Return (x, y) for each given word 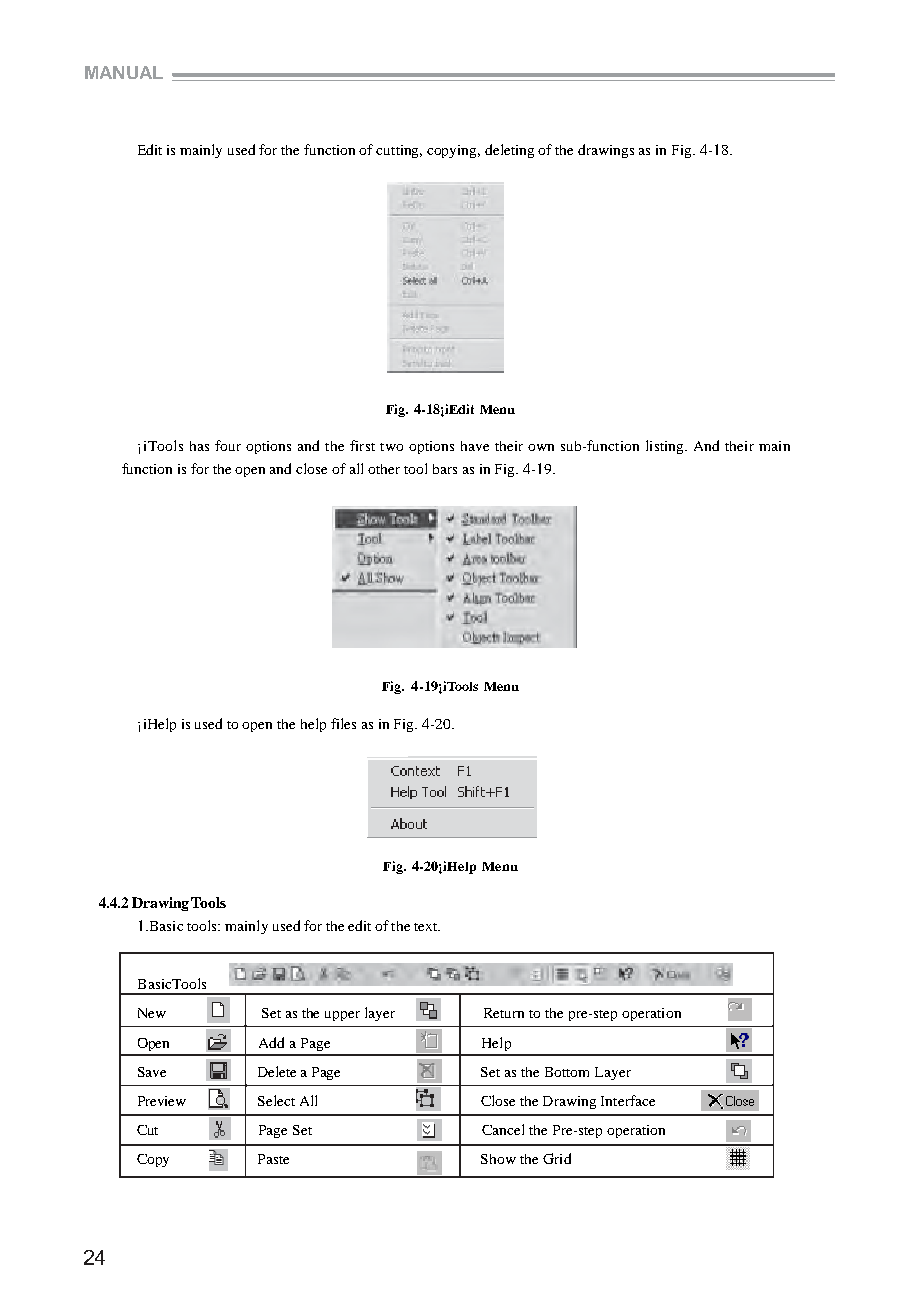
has (199, 446)
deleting (509, 151)
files (343, 723)
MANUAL (124, 72)
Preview (162, 1101)
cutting (399, 151)
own (541, 447)
